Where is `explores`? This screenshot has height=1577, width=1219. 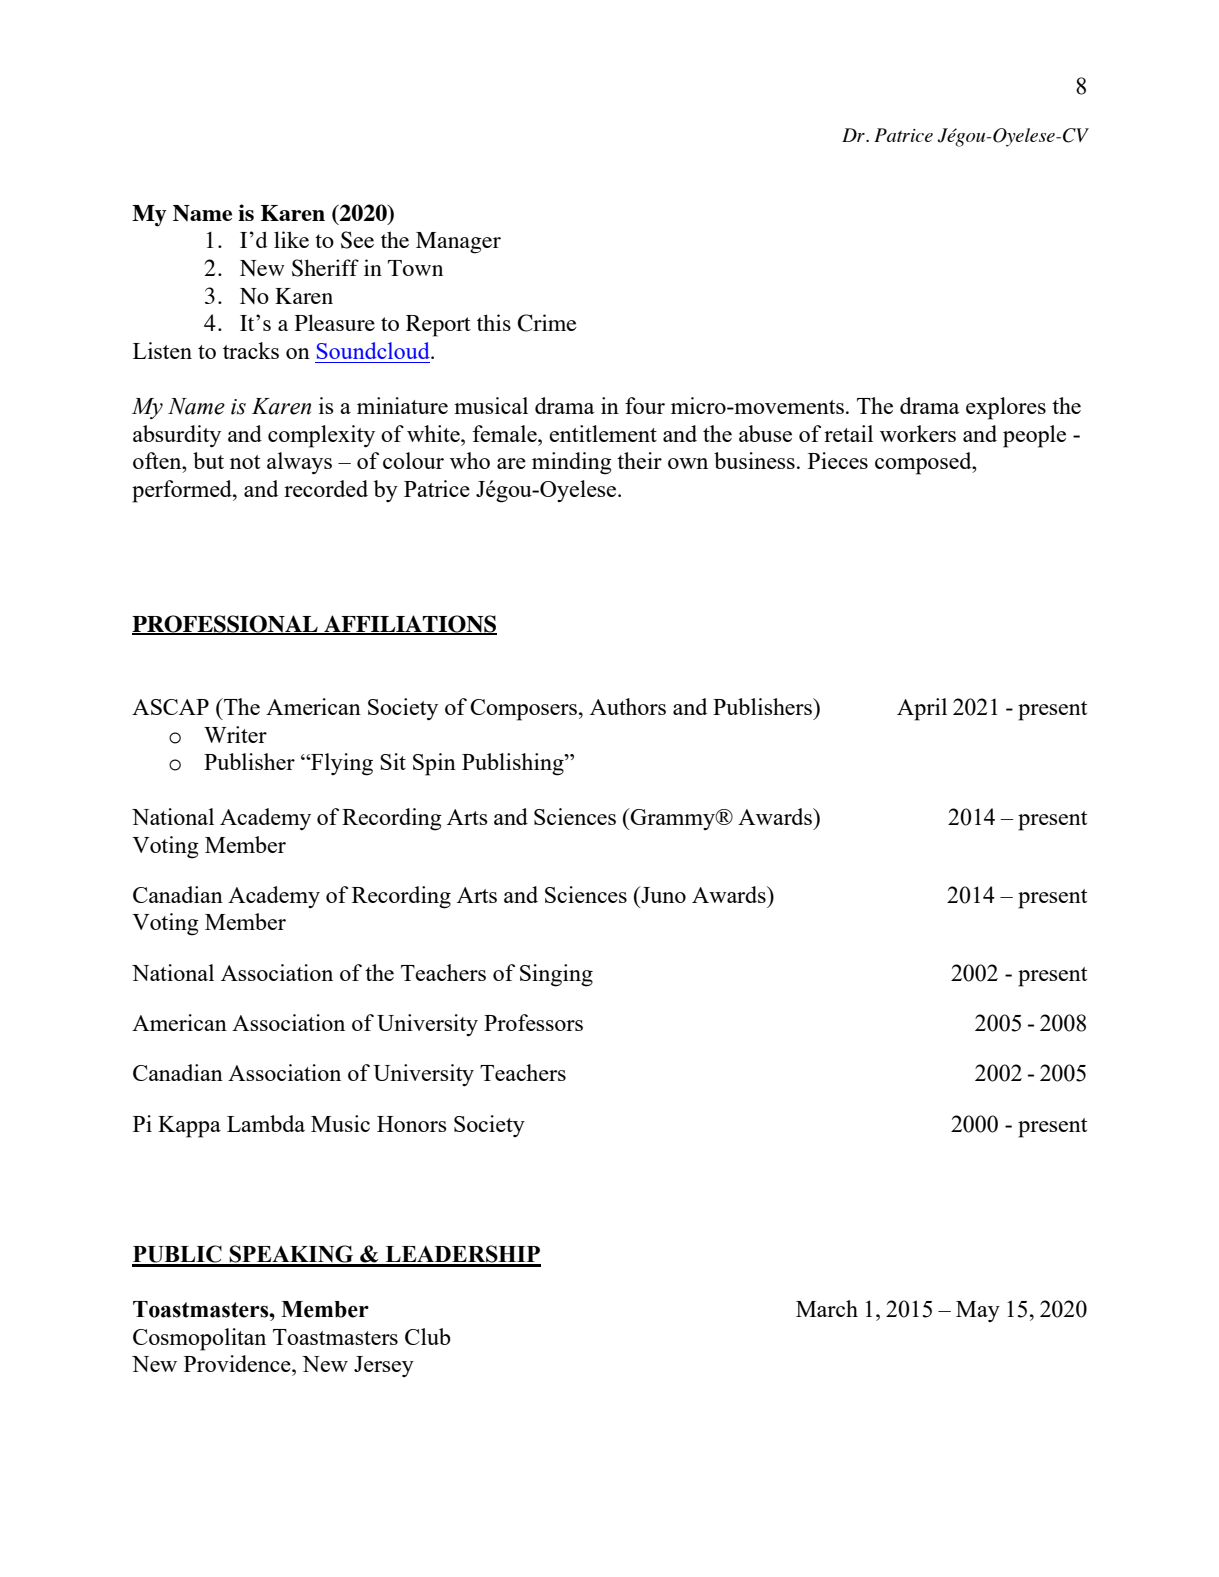 explores is located at coordinates (1006, 408).
